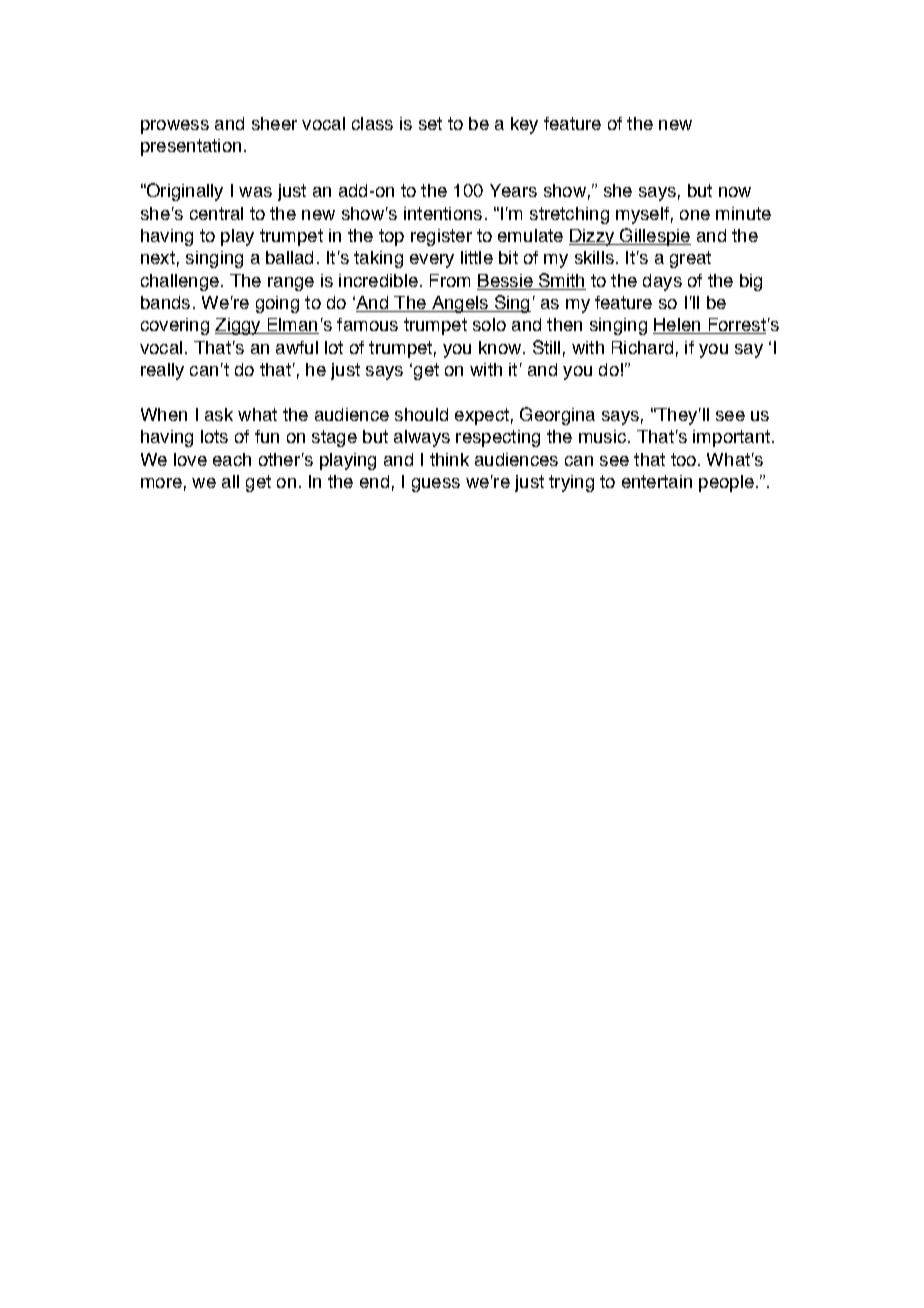 The image size is (924, 1308). Describe the element at coordinates (642, 347) in the screenshot. I see `Richard` at that location.
